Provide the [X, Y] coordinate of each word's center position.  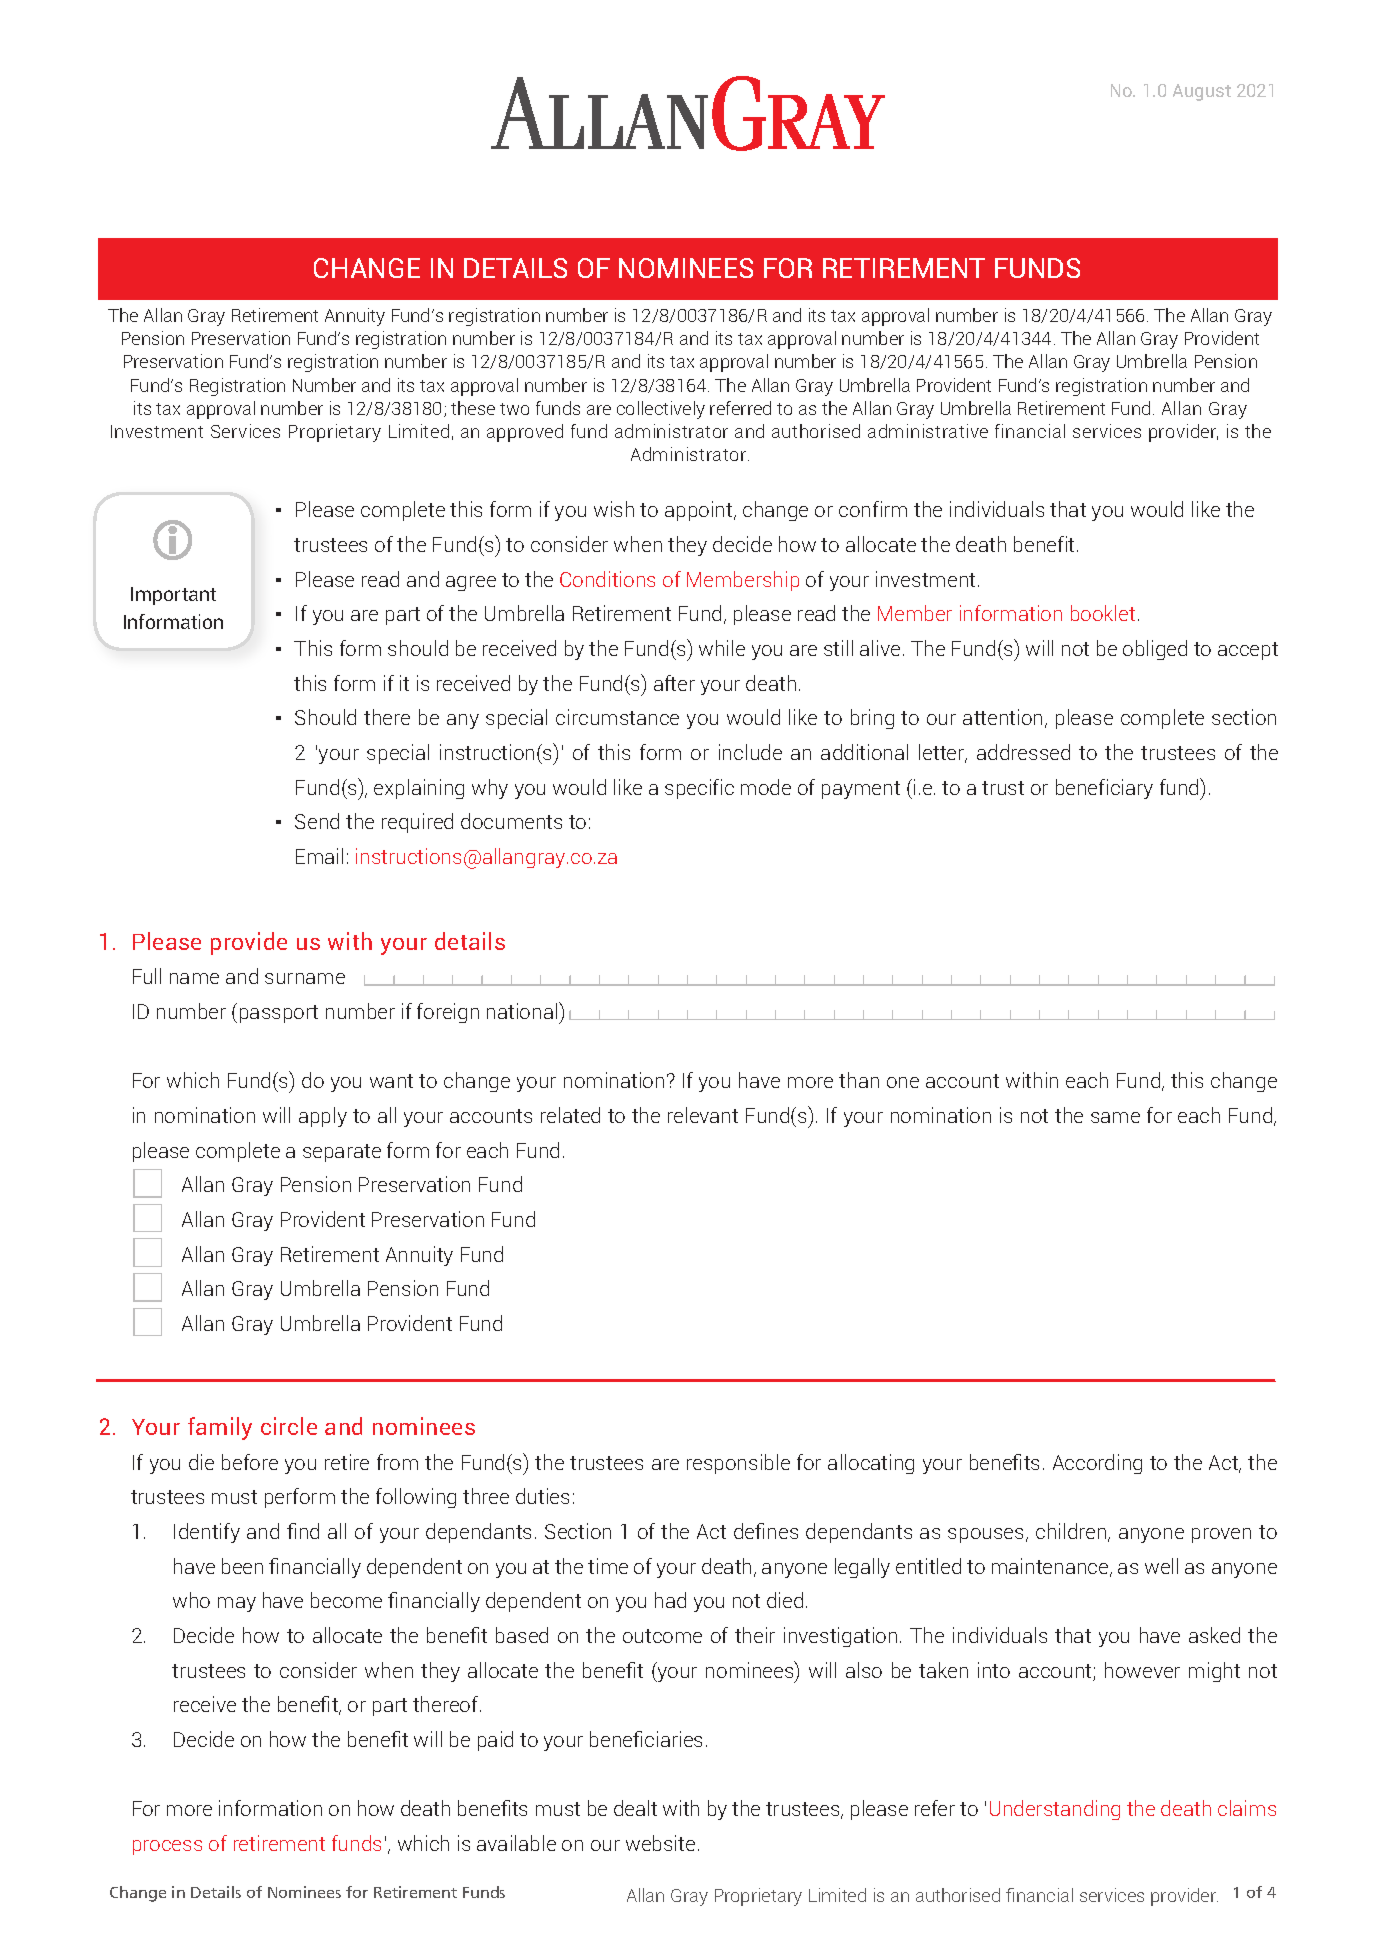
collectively [661, 410]
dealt [635, 1808]
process [167, 1847]
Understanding [1055, 1810]
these [473, 408]
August [1202, 92]
